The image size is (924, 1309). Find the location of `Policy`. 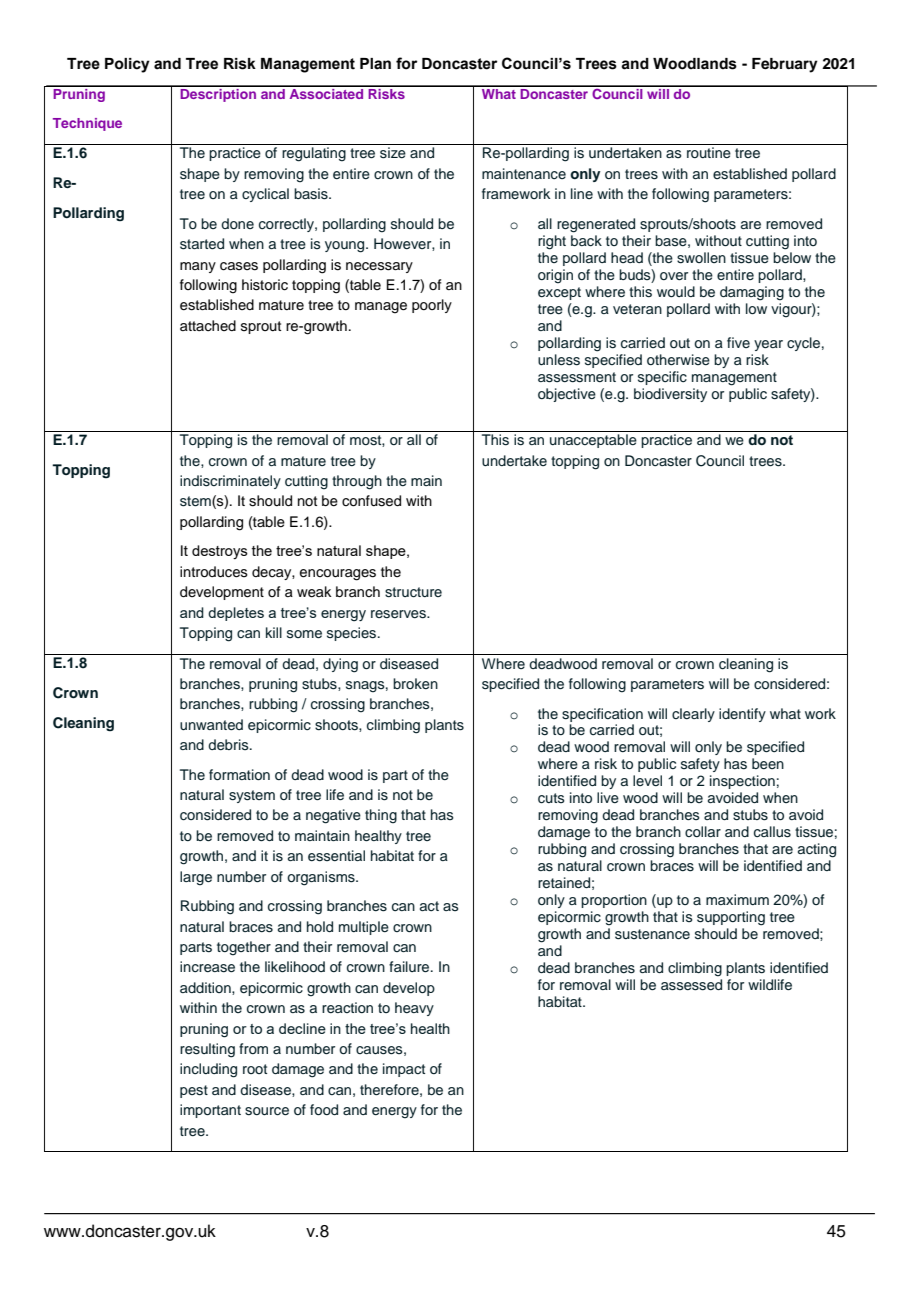

Policy is located at coordinates (127, 65).
